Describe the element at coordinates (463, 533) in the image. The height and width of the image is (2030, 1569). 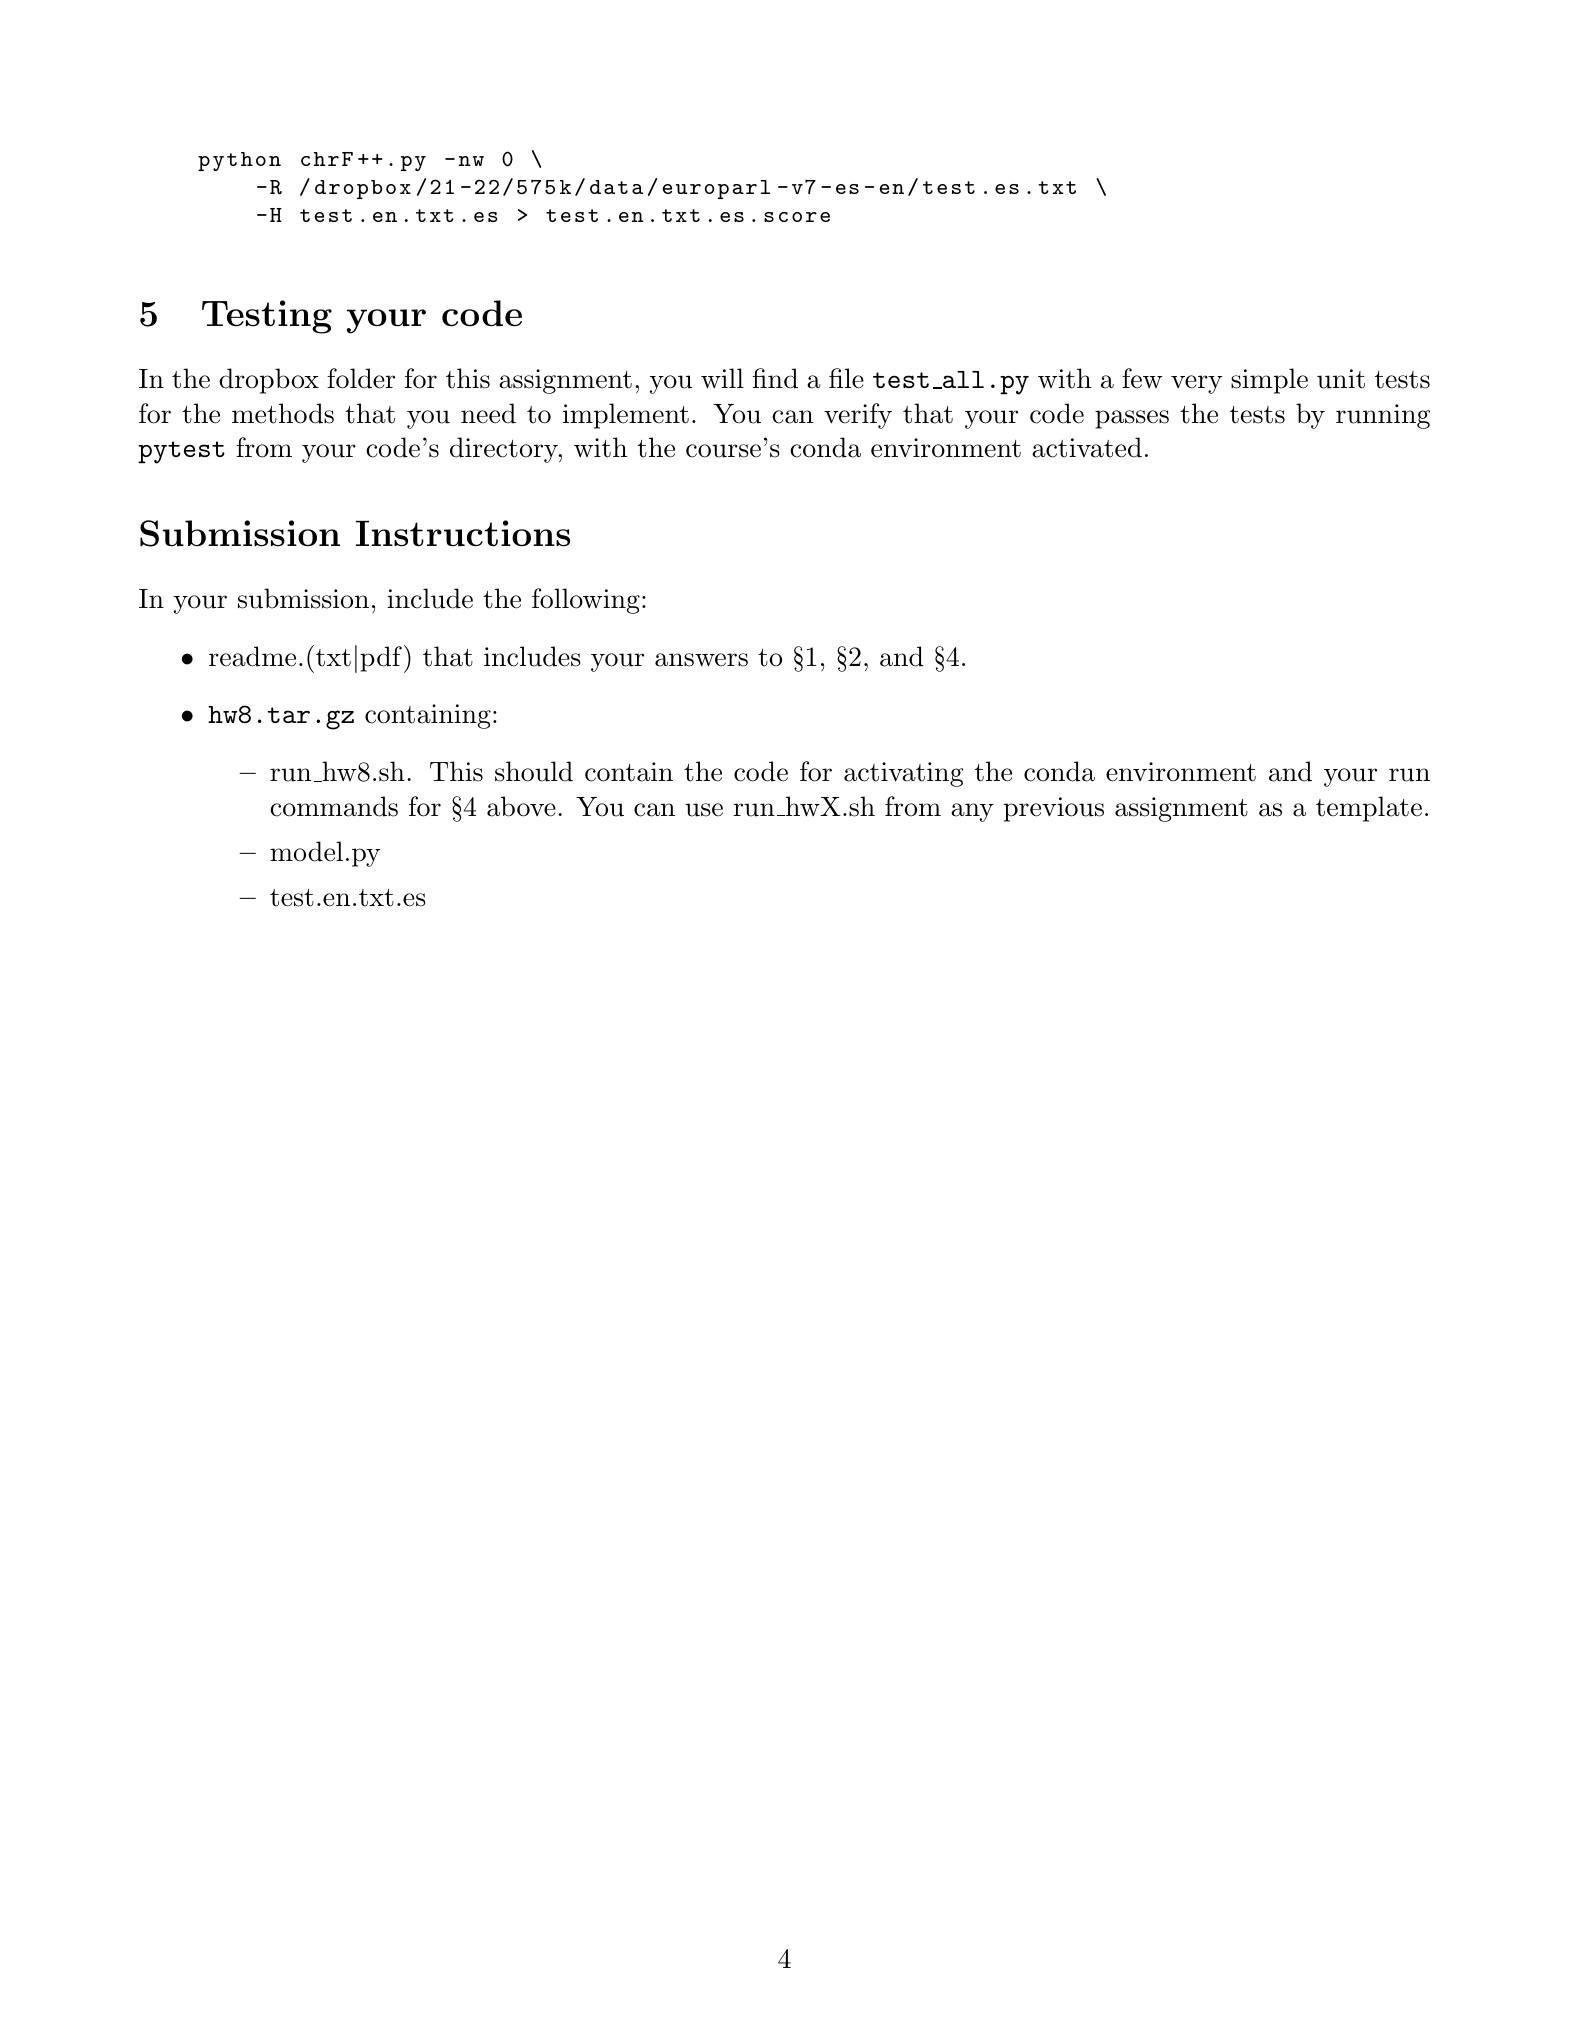
I see `Instructions` at that location.
